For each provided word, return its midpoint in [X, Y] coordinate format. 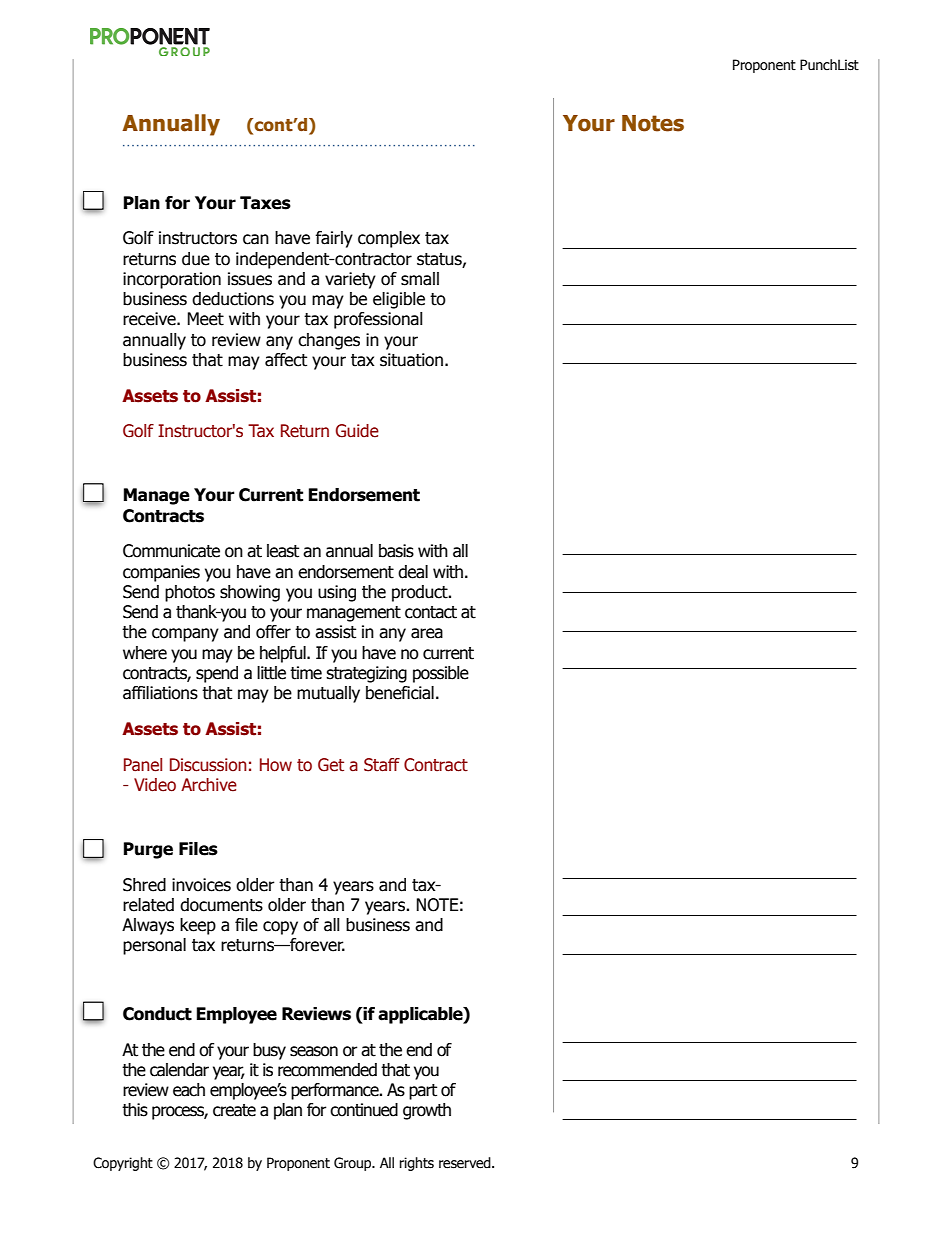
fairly [334, 239]
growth [427, 1111]
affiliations [160, 693]
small [420, 279]
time [306, 673]
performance [336, 1091]
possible [441, 674]
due [196, 259]
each [189, 1090]
